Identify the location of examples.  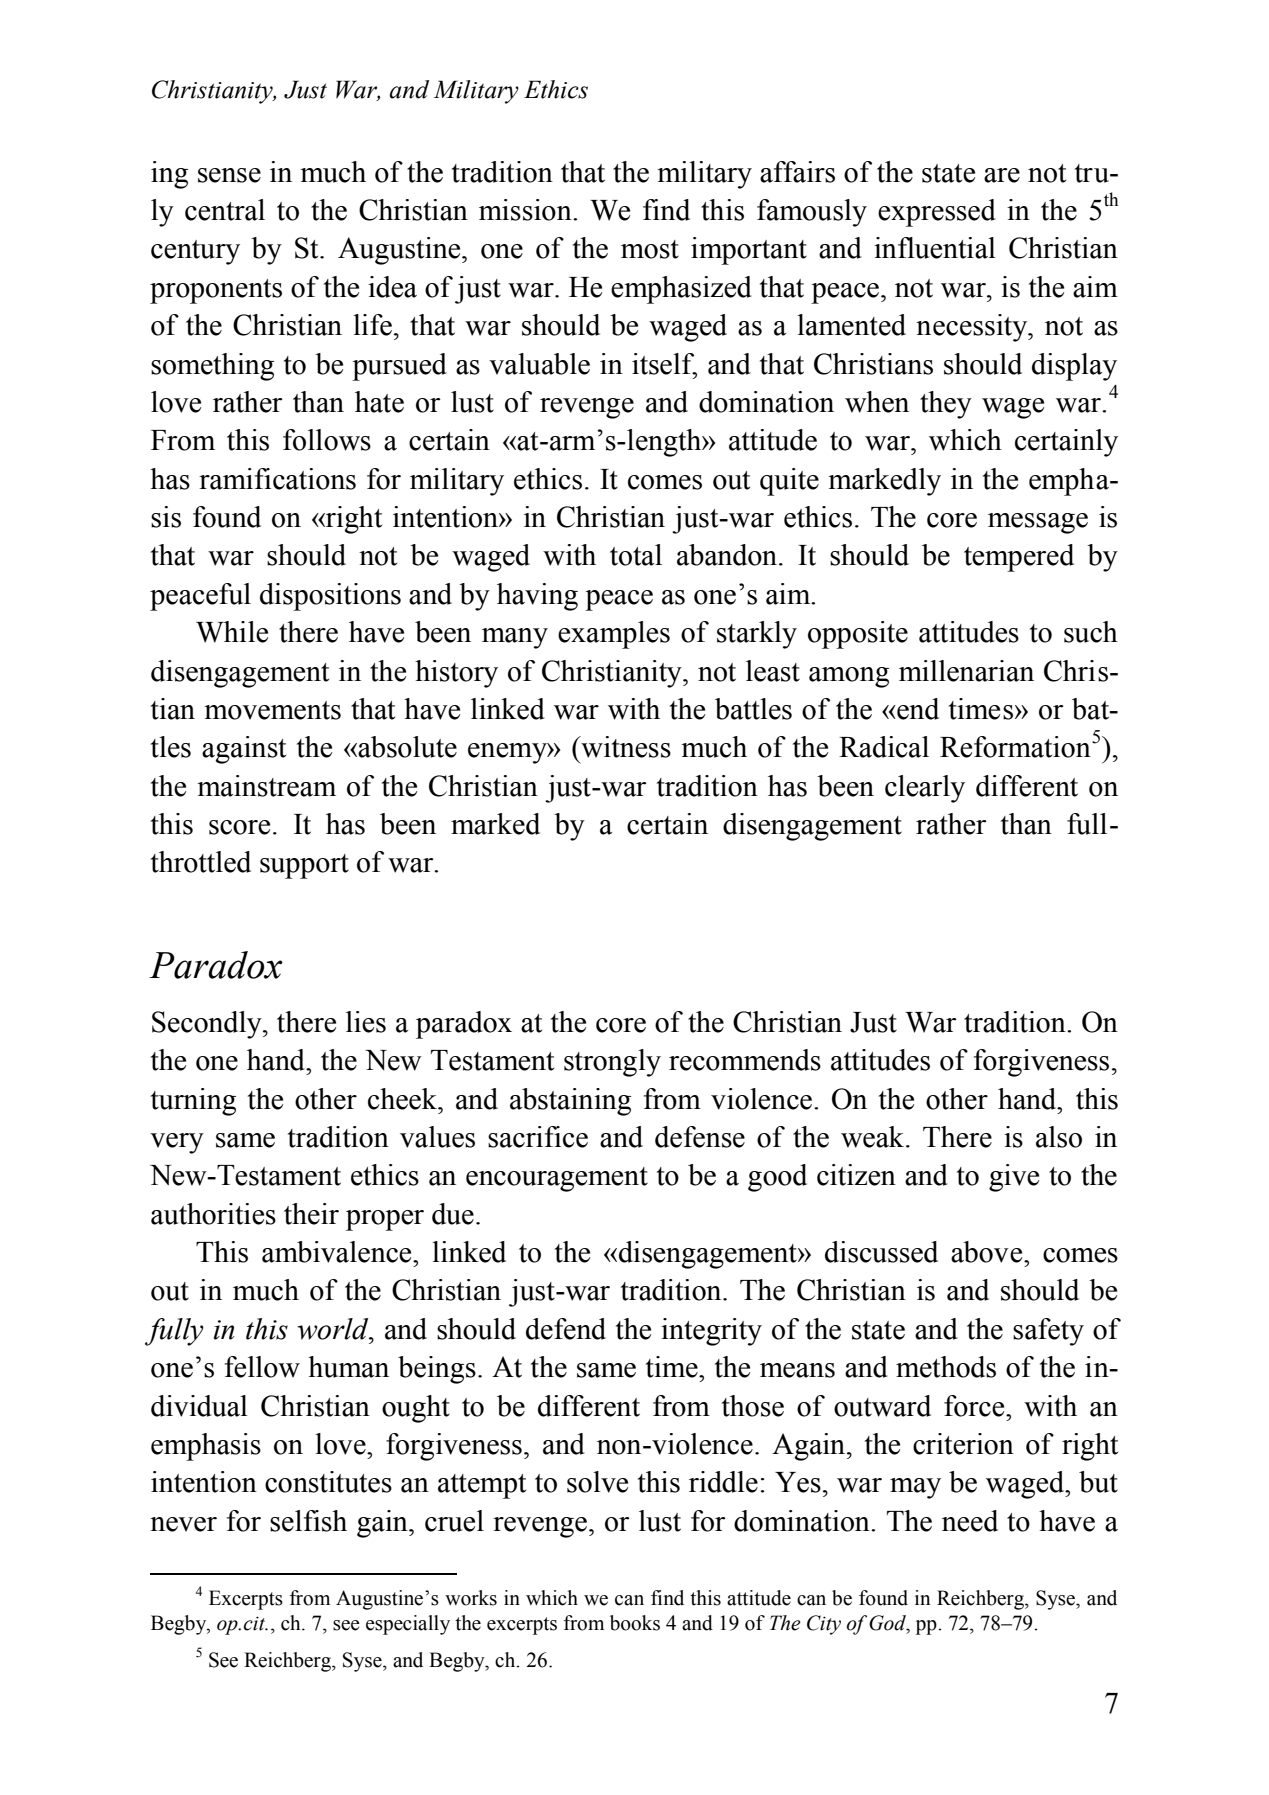
(614, 635).
